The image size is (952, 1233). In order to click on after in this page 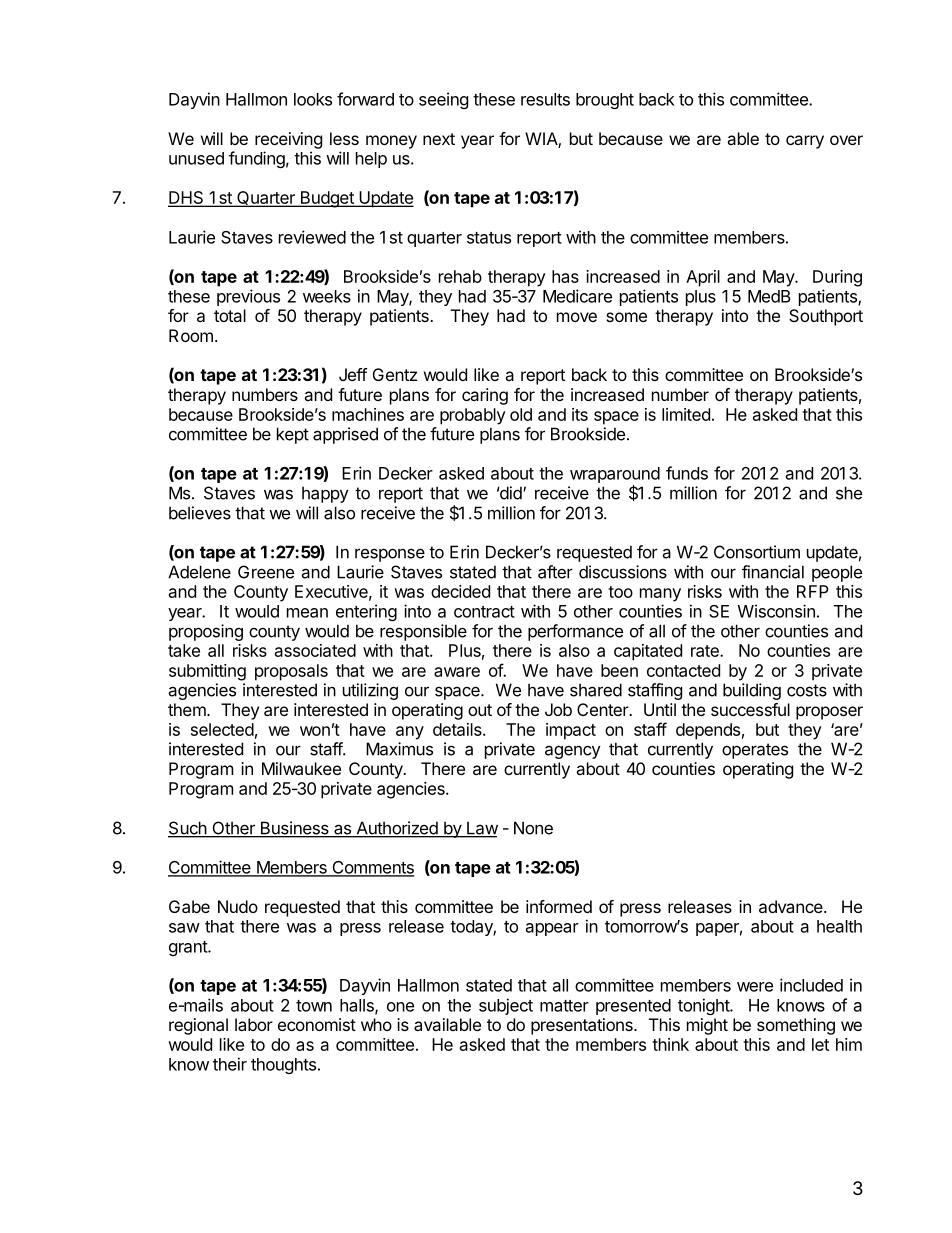, I will do `click(555, 572)`.
